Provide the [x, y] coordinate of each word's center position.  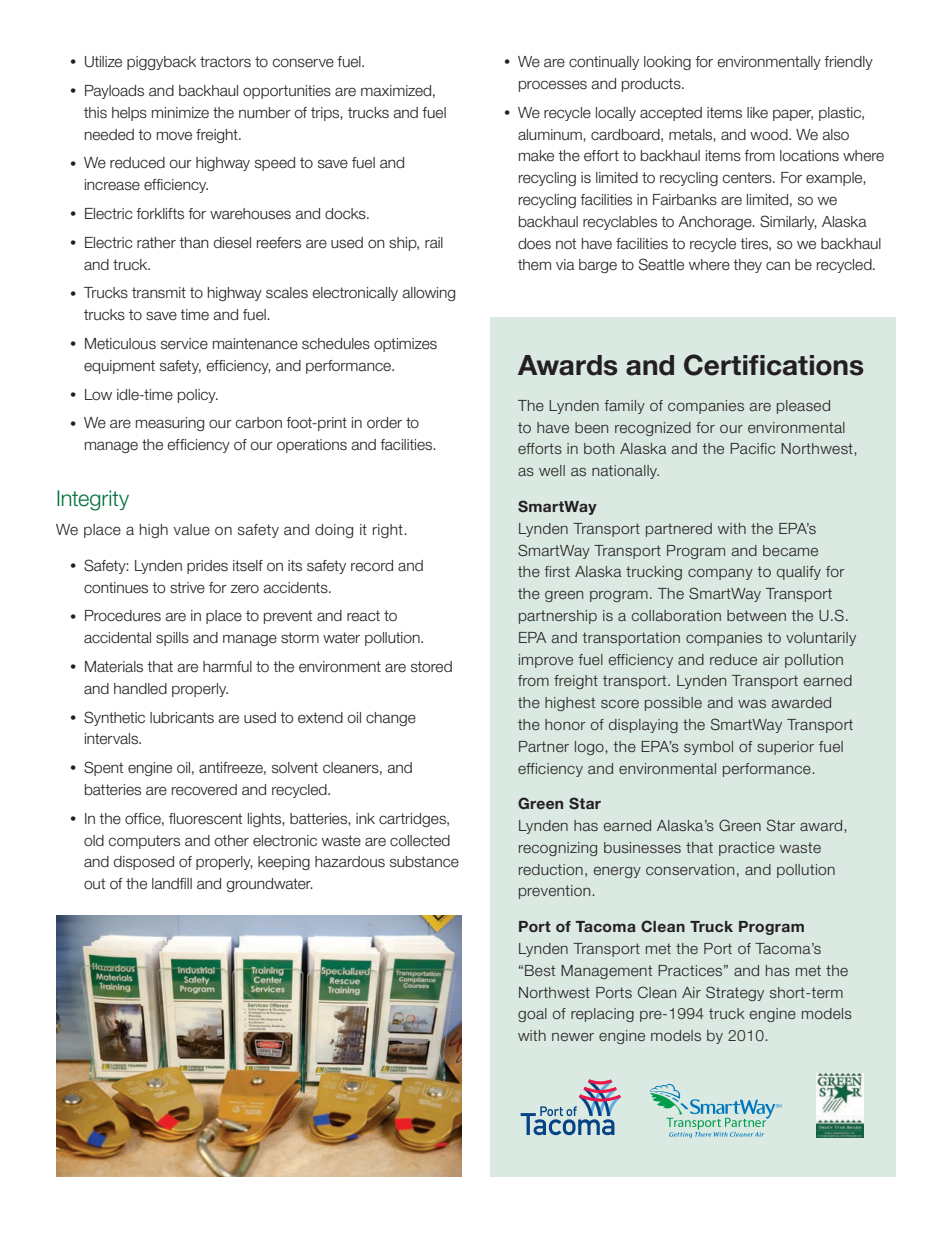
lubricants [182, 718]
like [757, 113]
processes [553, 86]
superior [785, 748]
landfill [172, 884]
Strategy [735, 993]
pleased [803, 407]
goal [532, 1015]
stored [431, 667]
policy [198, 396]
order [384, 423]
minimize [180, 113]
